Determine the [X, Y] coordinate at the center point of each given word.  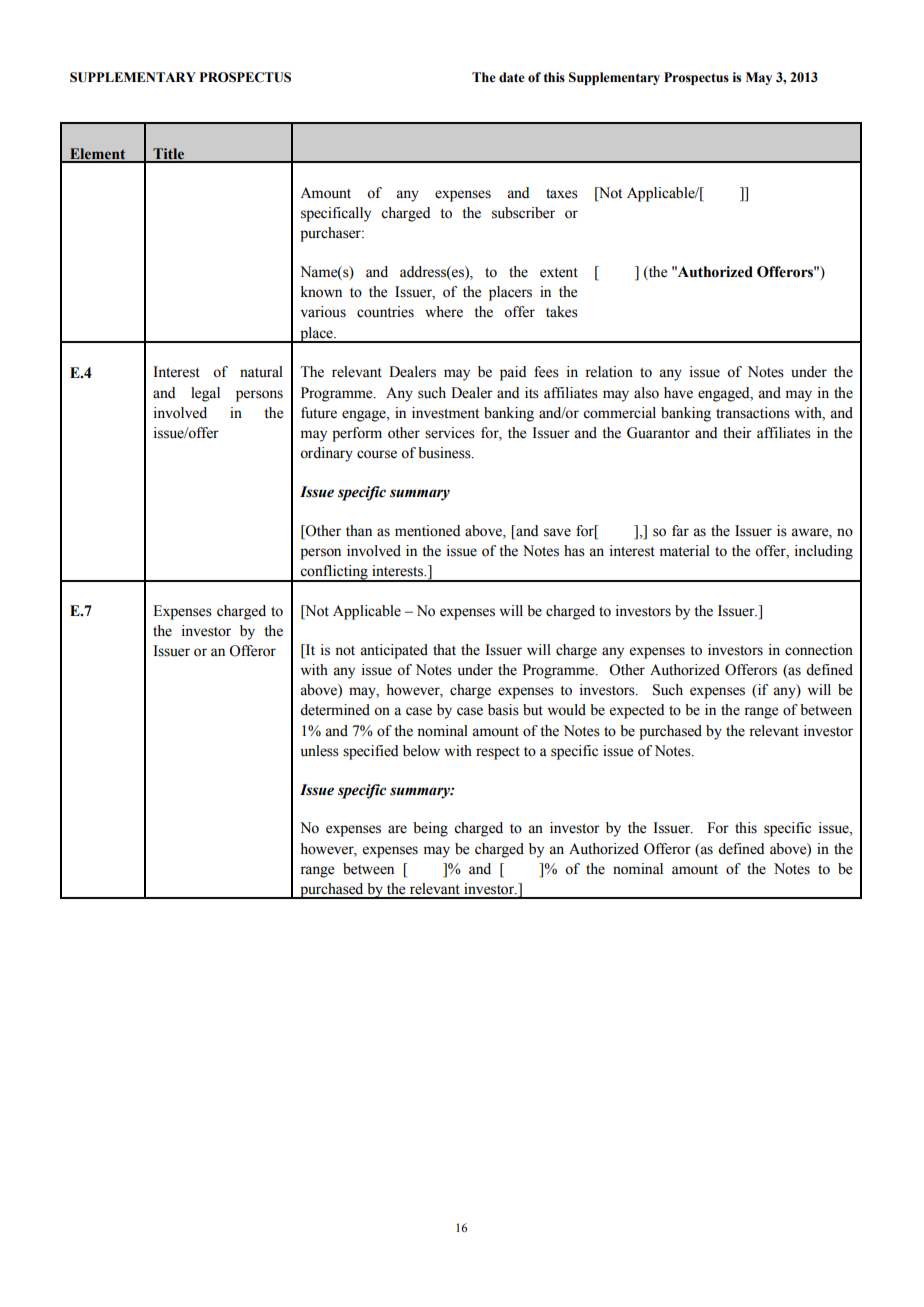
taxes [562, 194]
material [685, 551]
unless [320, 751]
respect [498, 753]
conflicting [334, 573]
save [557, 532]
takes [562, 312]
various [323, 312]
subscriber [523, 213]
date [512, 77]
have [678, 393]
